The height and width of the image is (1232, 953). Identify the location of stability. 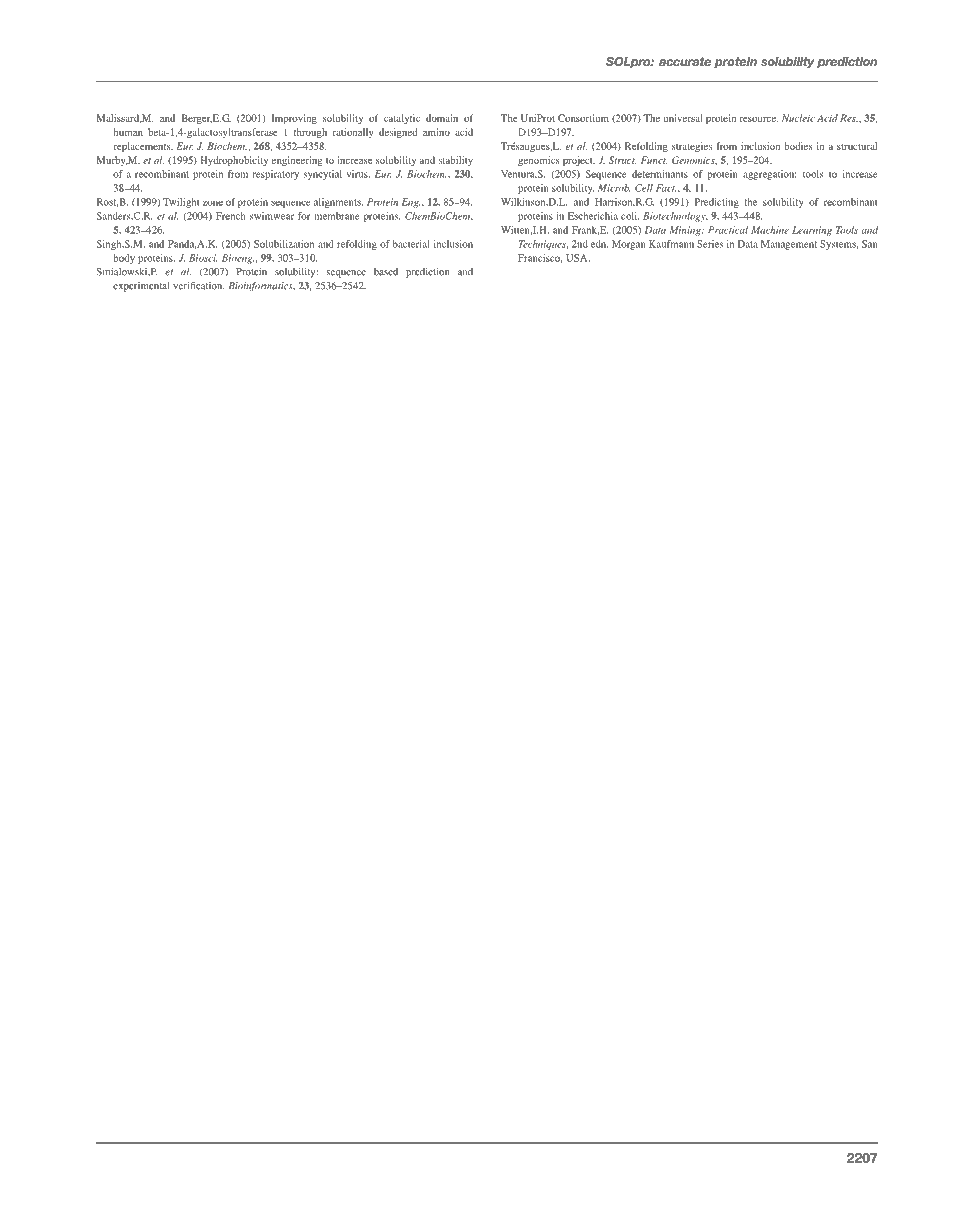
(456, 161).
